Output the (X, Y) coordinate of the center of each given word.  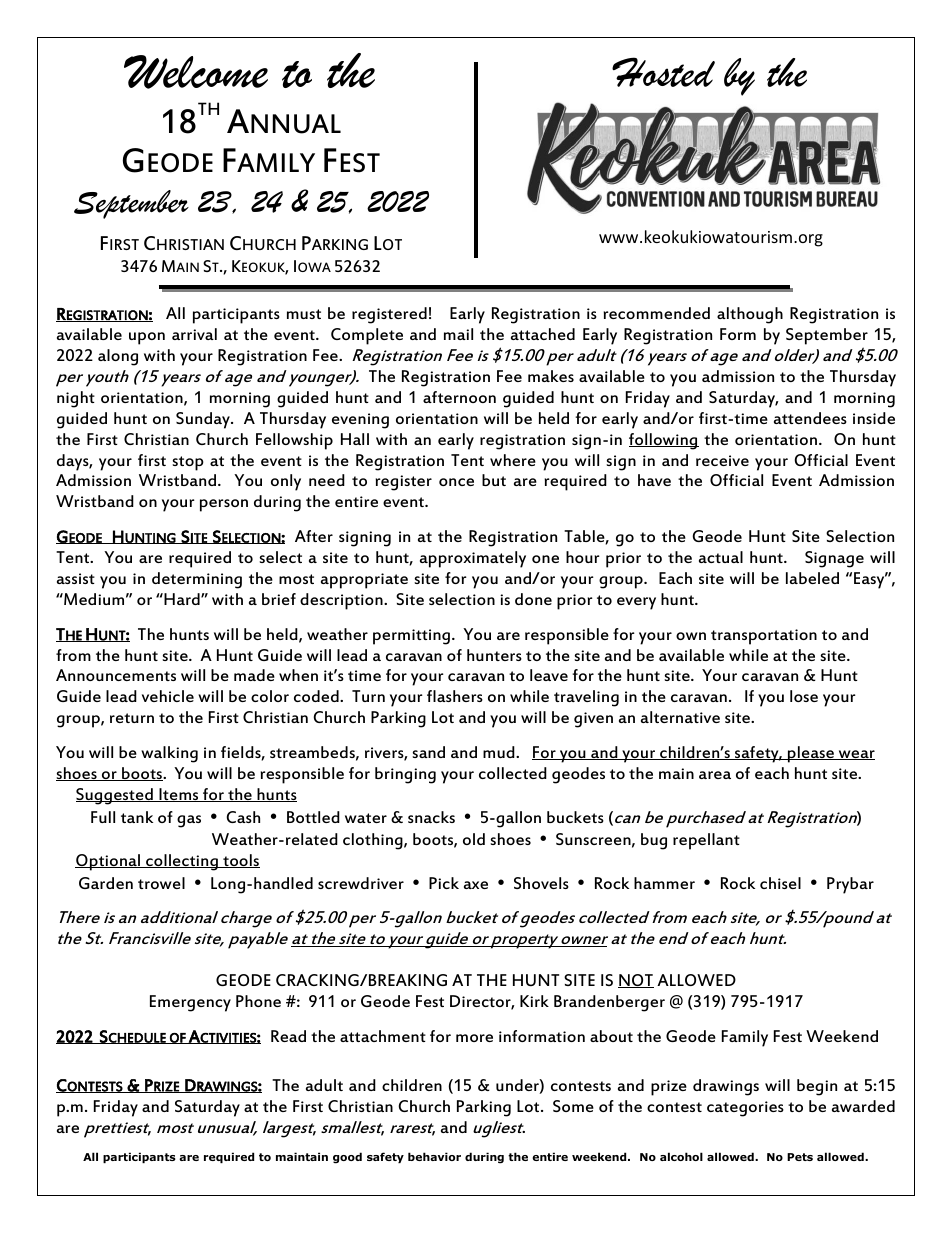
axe (476, 885)
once (456, 482)
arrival (194, 334)
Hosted (663, 72)
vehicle (168, 696)
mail (458, 334)
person (224, 505)
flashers (455, 696)
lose (804, 696)
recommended (656, 313)
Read (288, 1036)
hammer (664, 883)
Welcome (196, 72)
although (750, 315)
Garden (106, 883)
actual (721, 557)
